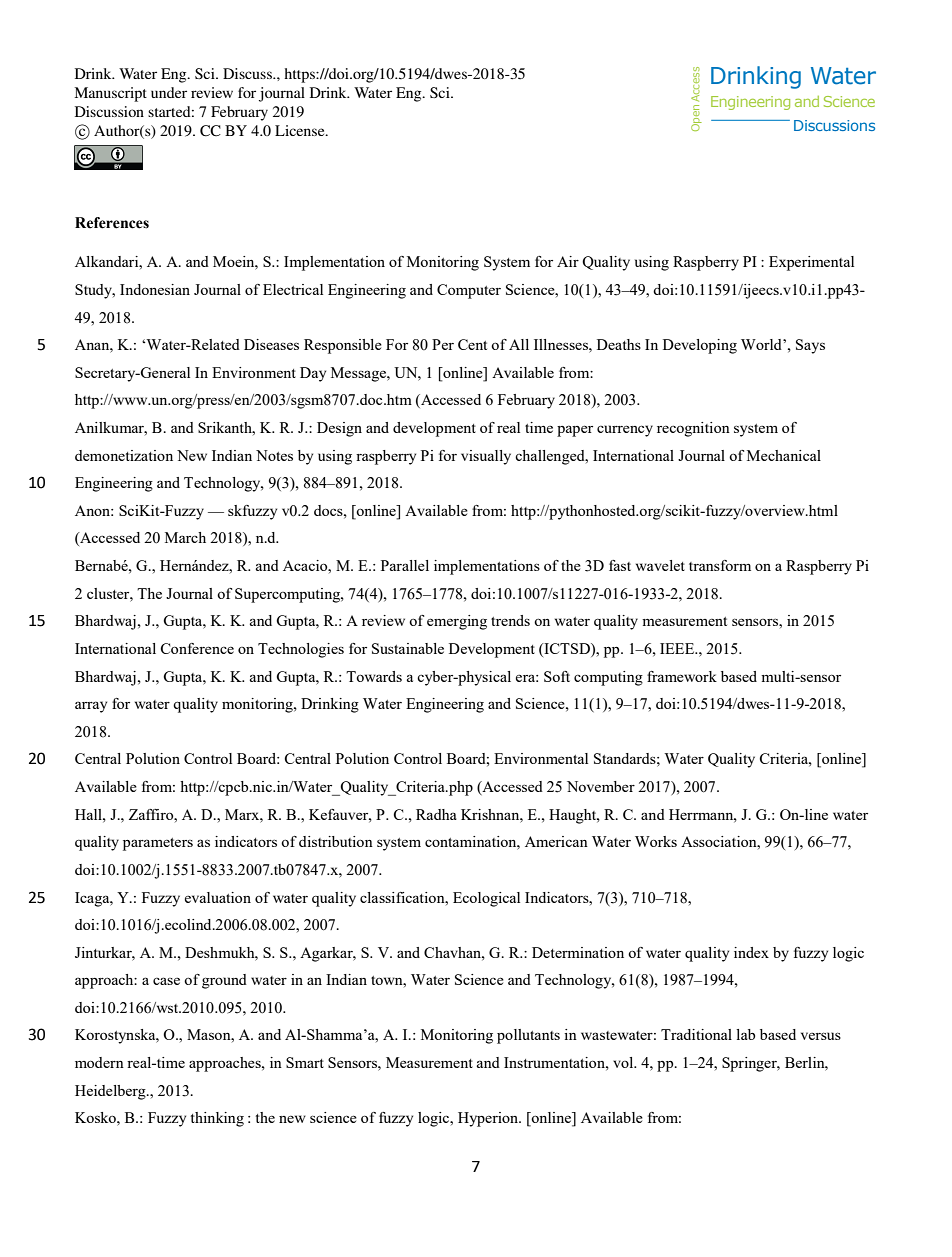 This document has width=952, height=1257. Describe the element at coordinates (720, 565) in the document. I see `transform` at that location.
